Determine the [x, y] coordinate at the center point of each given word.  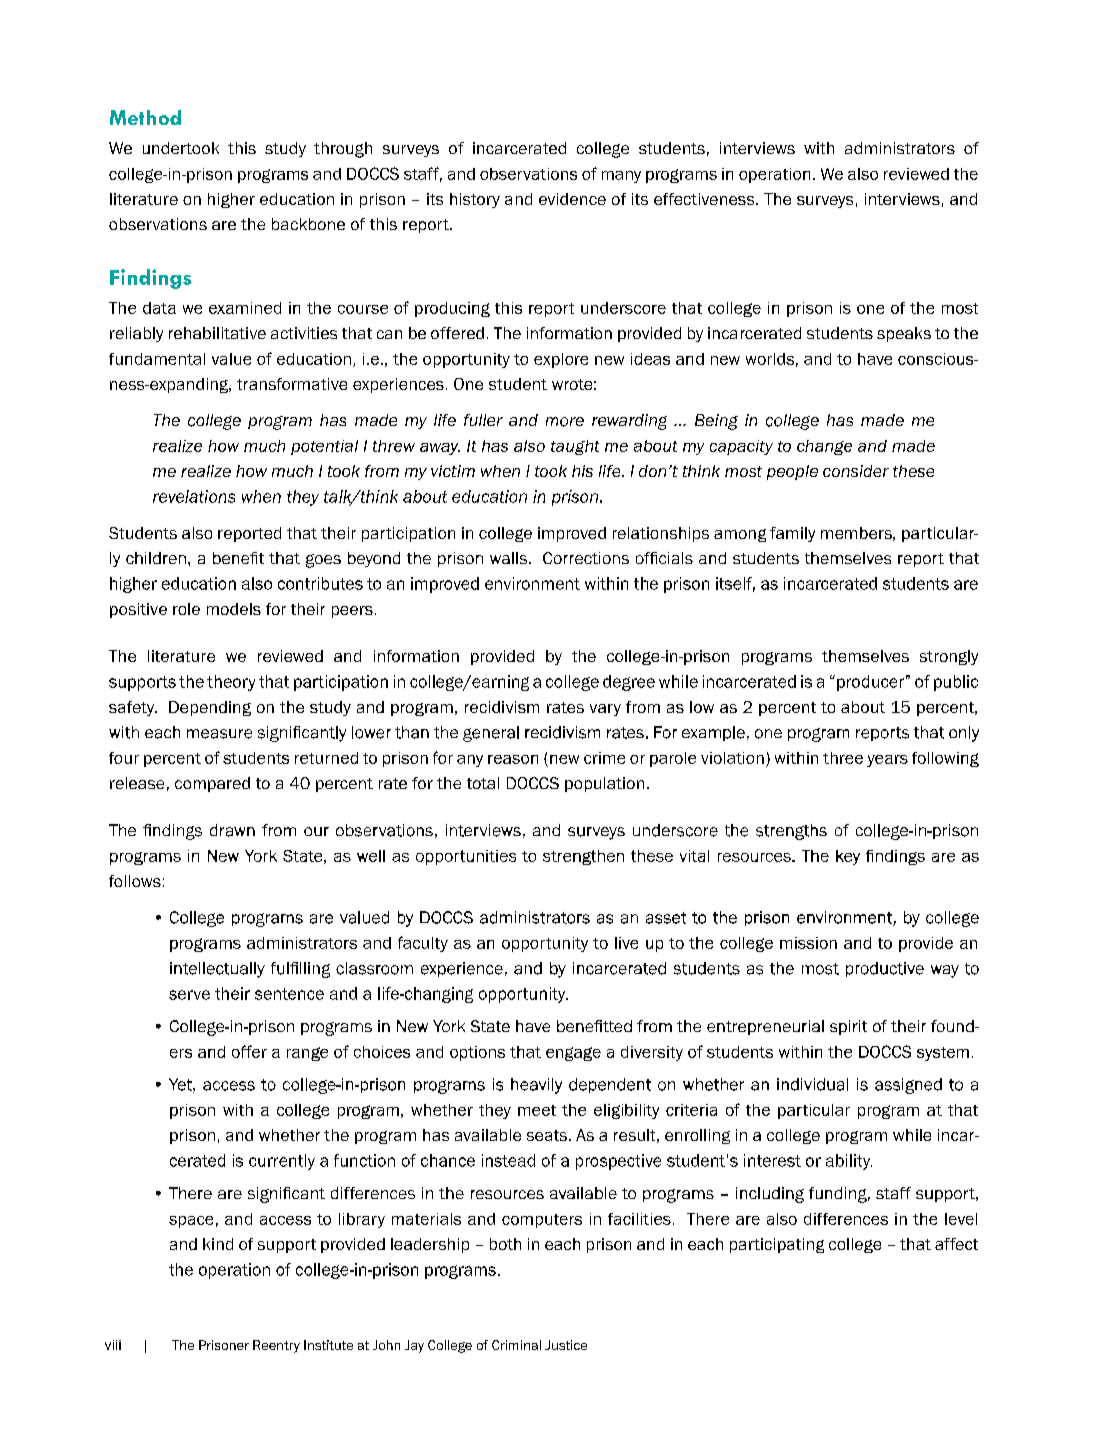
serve [189, 995]
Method [145, 117]
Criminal [516, 1345]
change [824, 447]
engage [573, 1054]
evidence [572, 199]
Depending [210, 708]
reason [513, 759]
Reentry [276, 1346]
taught [575, 447]
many [621, 177]
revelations [194, 496]
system [943, 1054]
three [843, 758]
